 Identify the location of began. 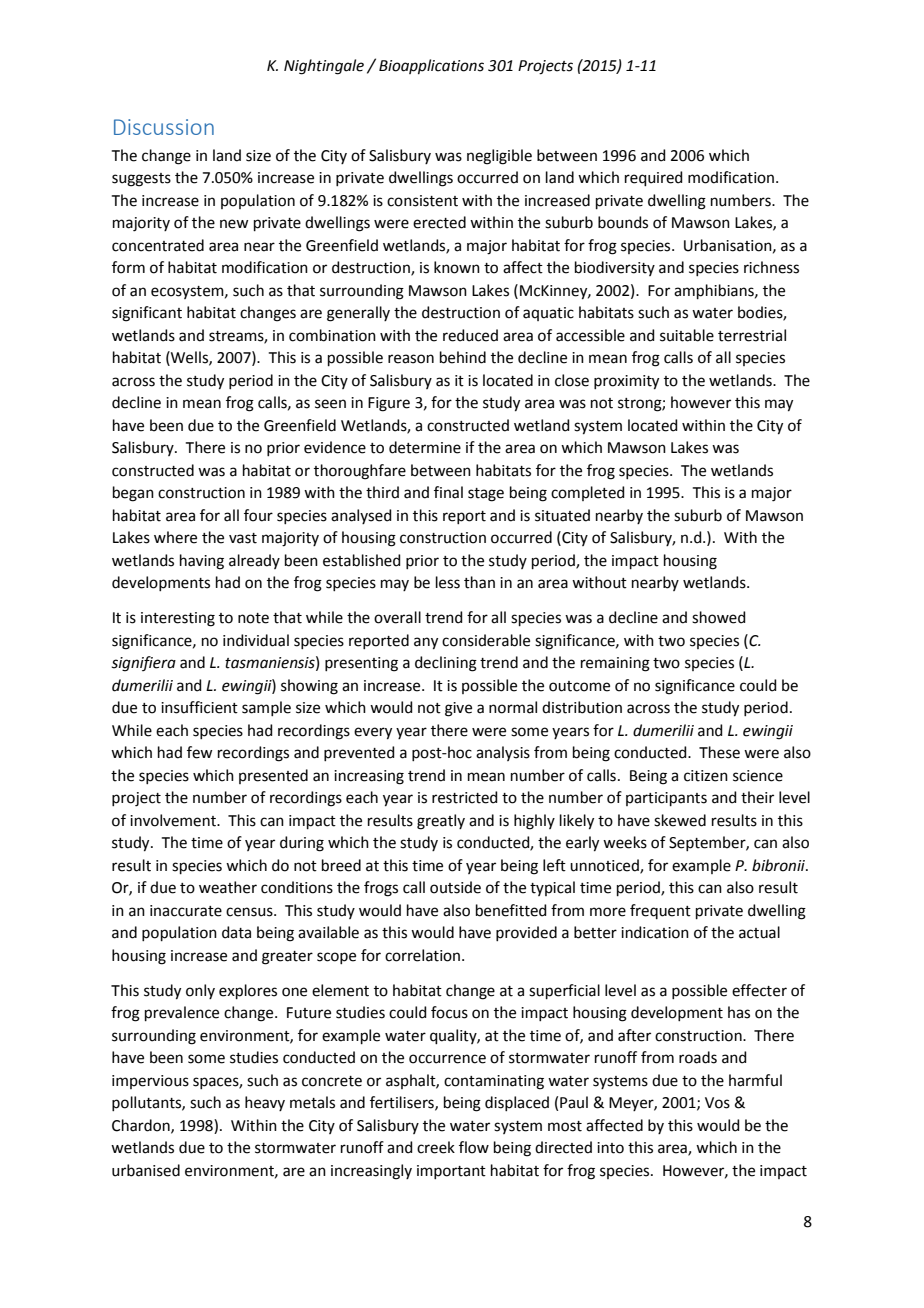
(133, 494).
